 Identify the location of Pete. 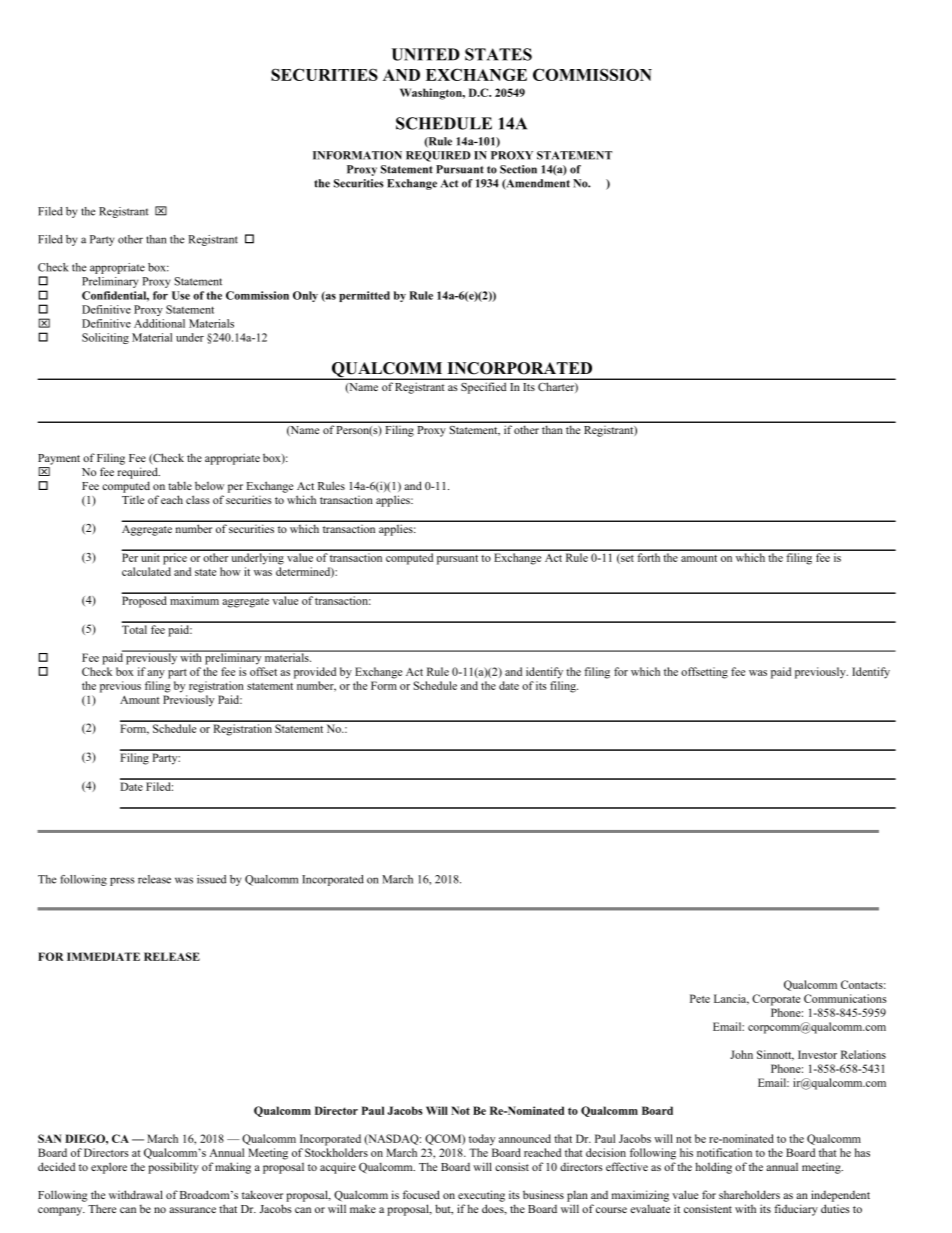
(700, 998).
